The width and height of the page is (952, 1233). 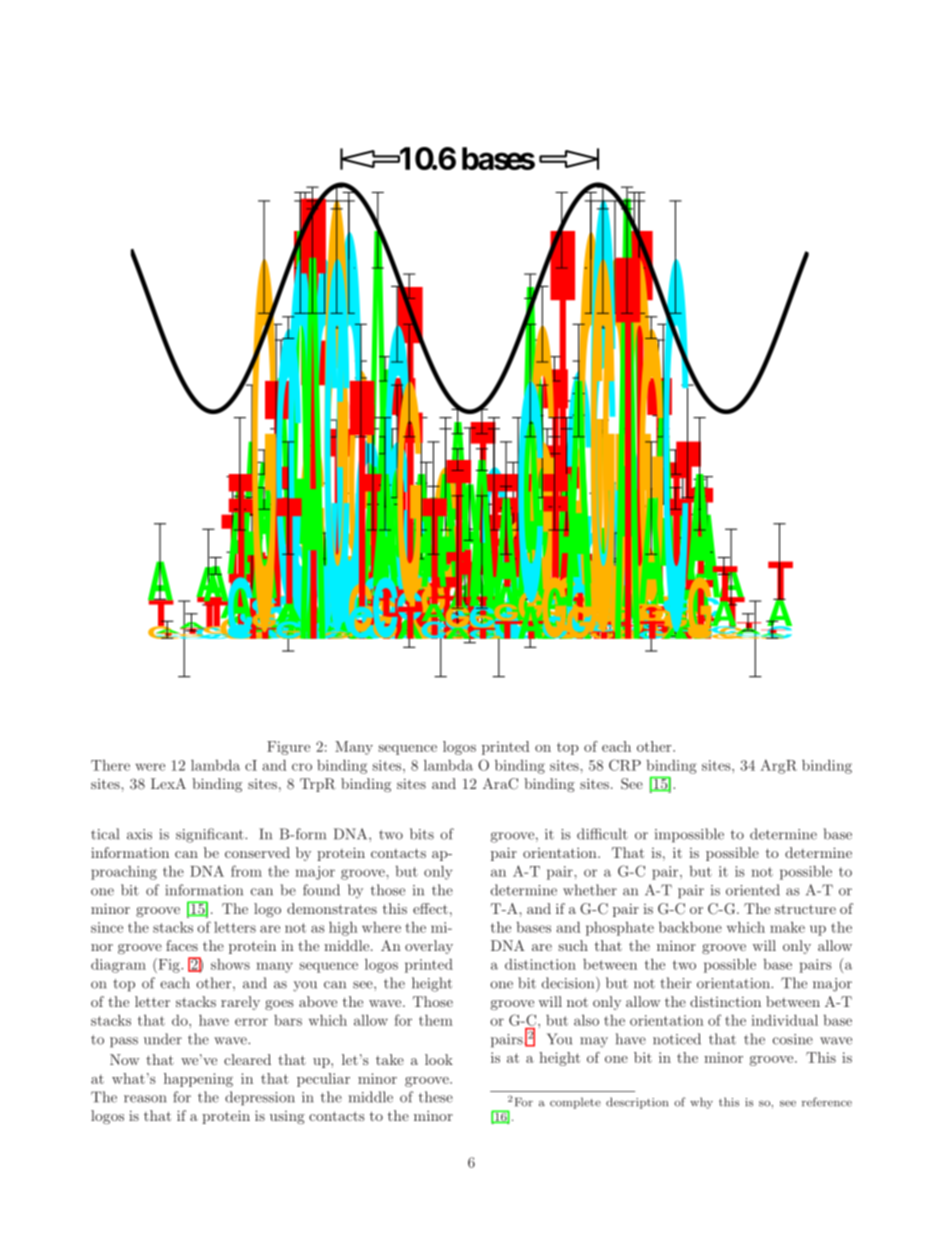 I want to click on bits, so click(x=422, y=834).
